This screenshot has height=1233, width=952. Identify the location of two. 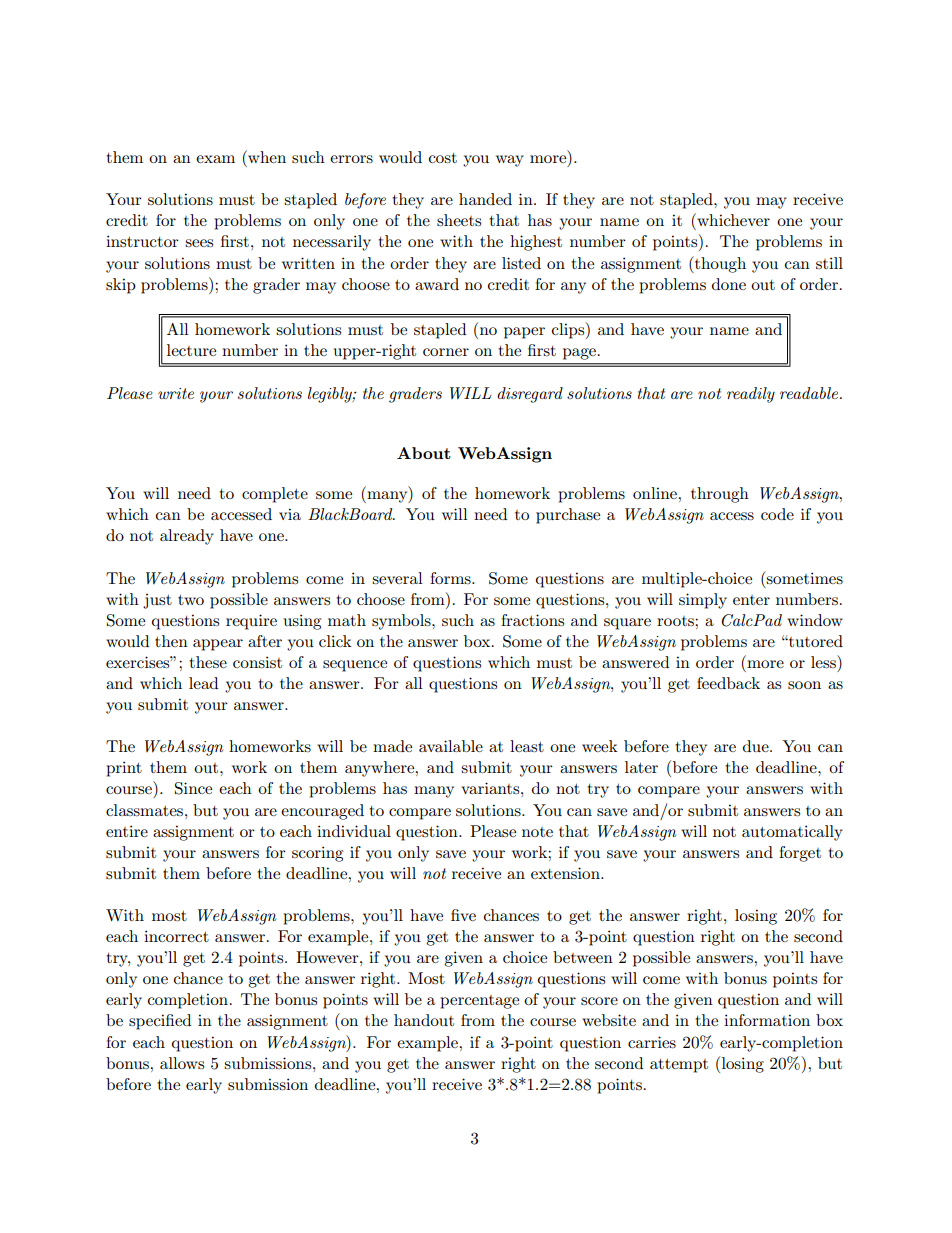
(191, 600).
